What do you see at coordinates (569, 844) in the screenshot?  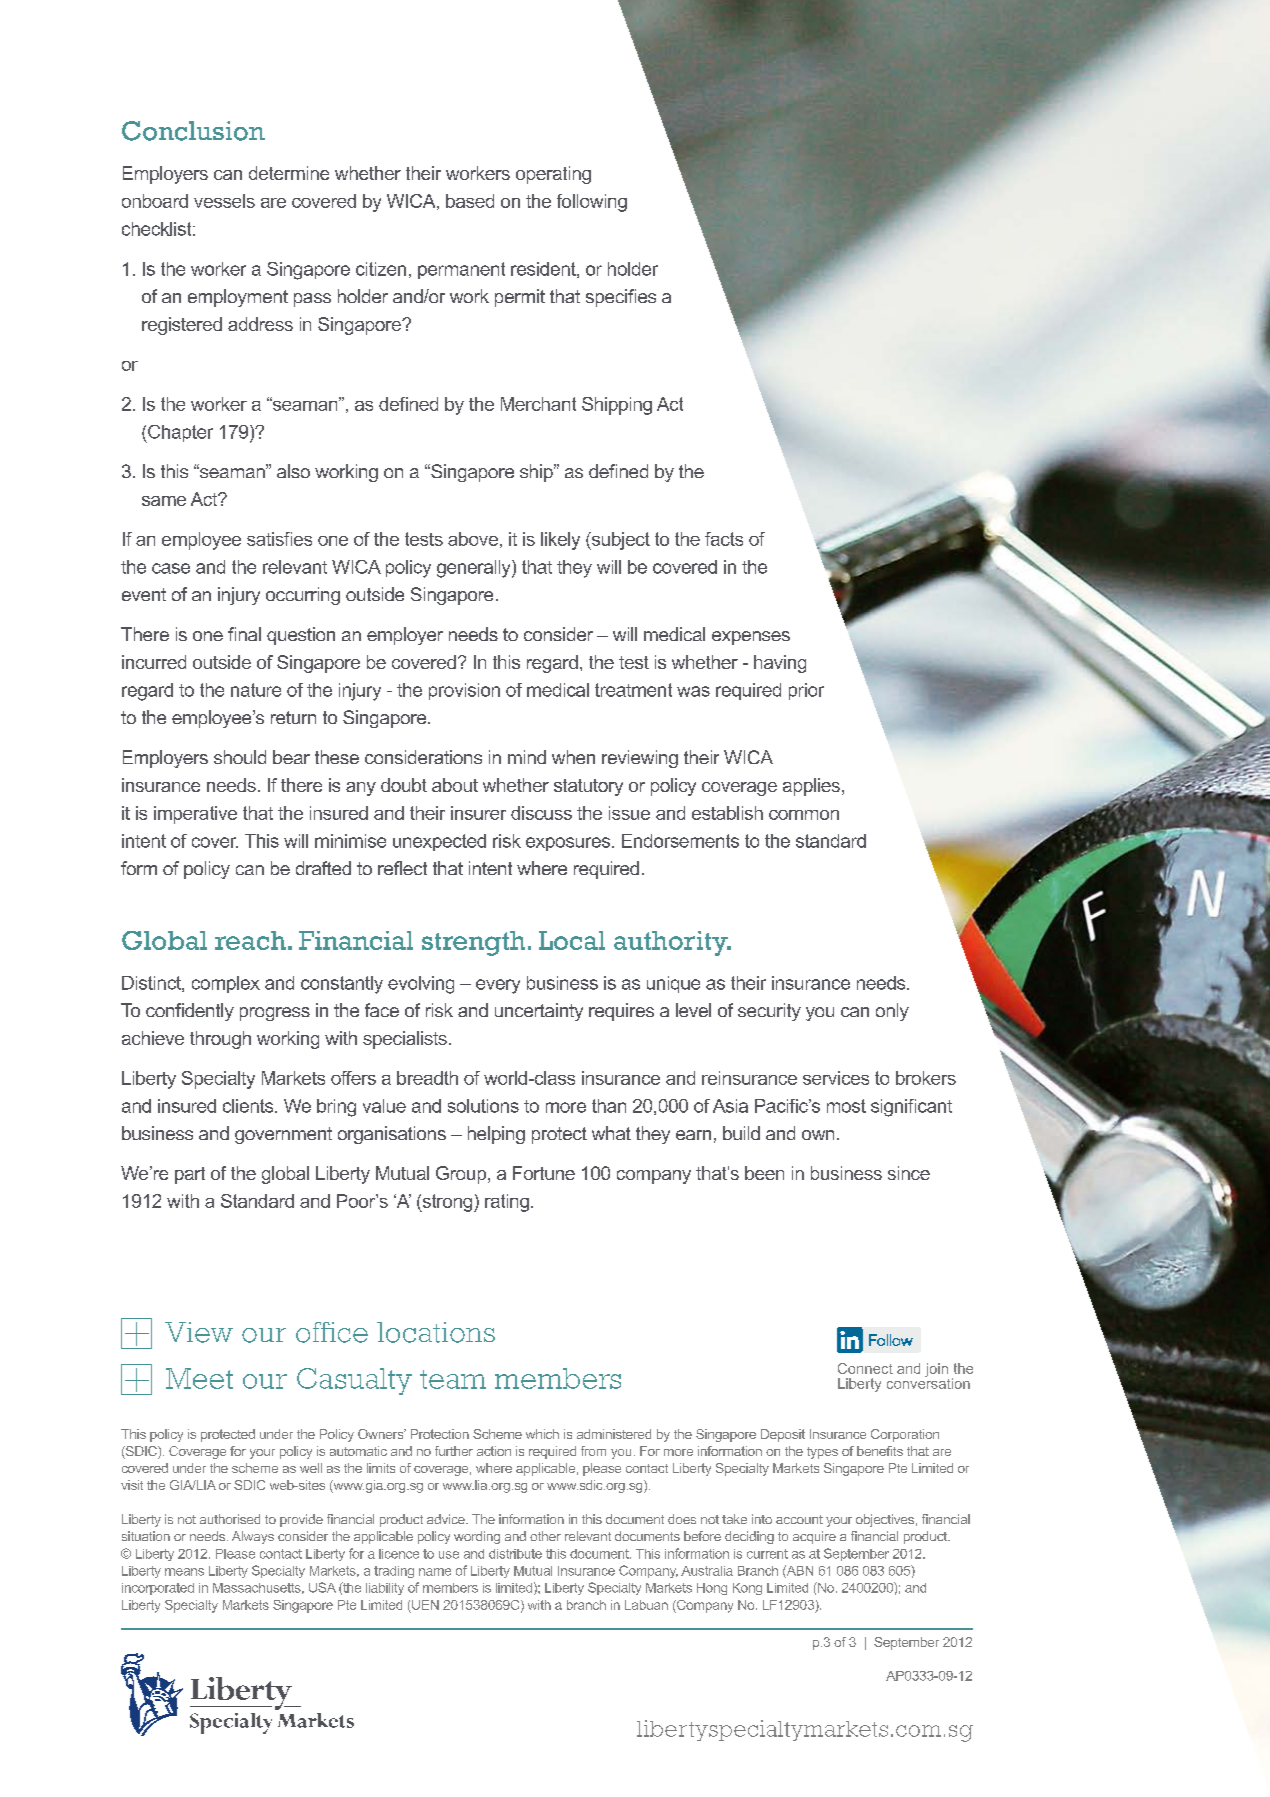 I see `exposures` at bounding box center [569, 844].
